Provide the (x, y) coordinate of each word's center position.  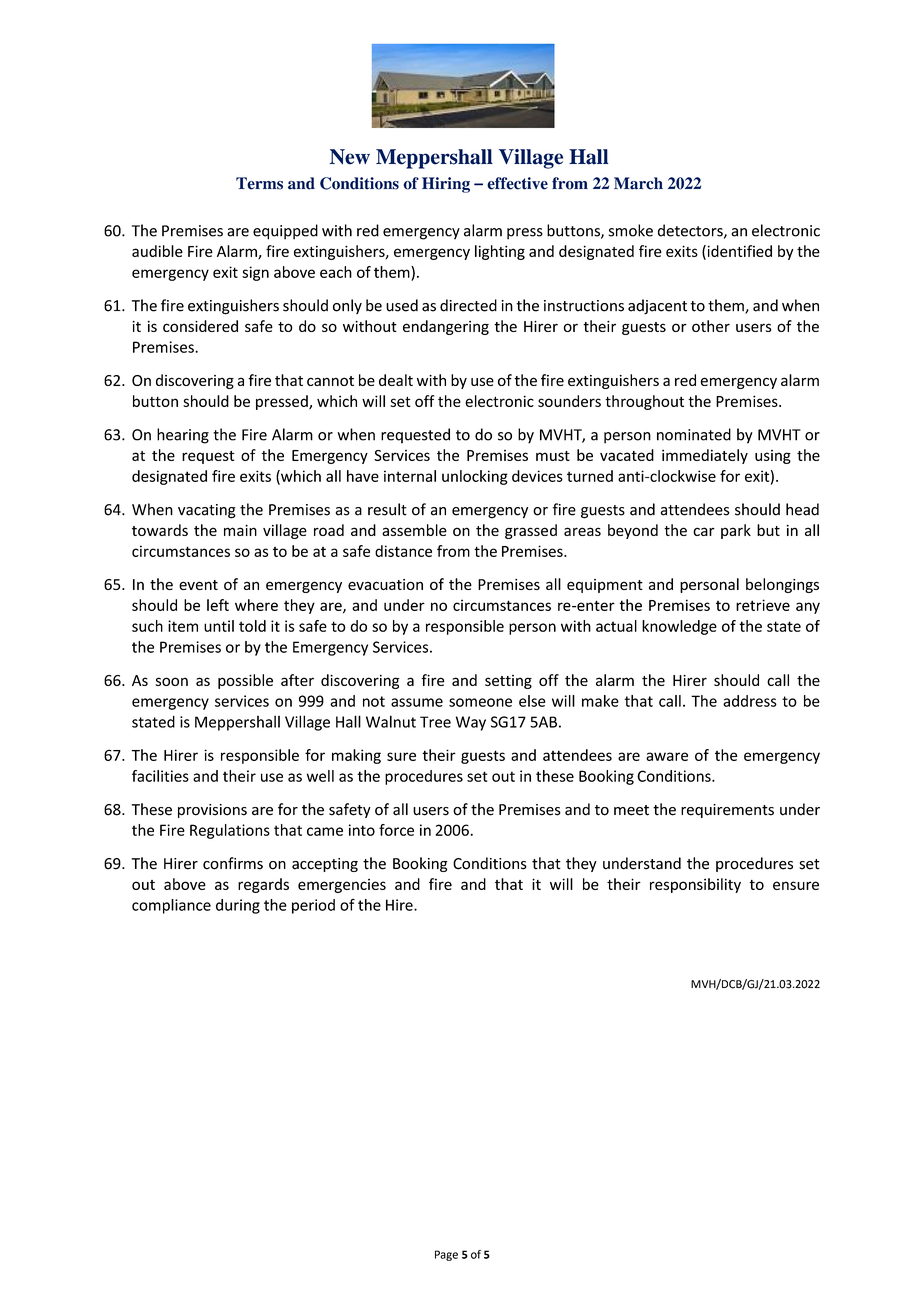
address (750, 701)
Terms (259, 183)
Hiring (446, 185)
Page (446, 1255)
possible (245, 681)
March (638, 183)
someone (480, 702)
